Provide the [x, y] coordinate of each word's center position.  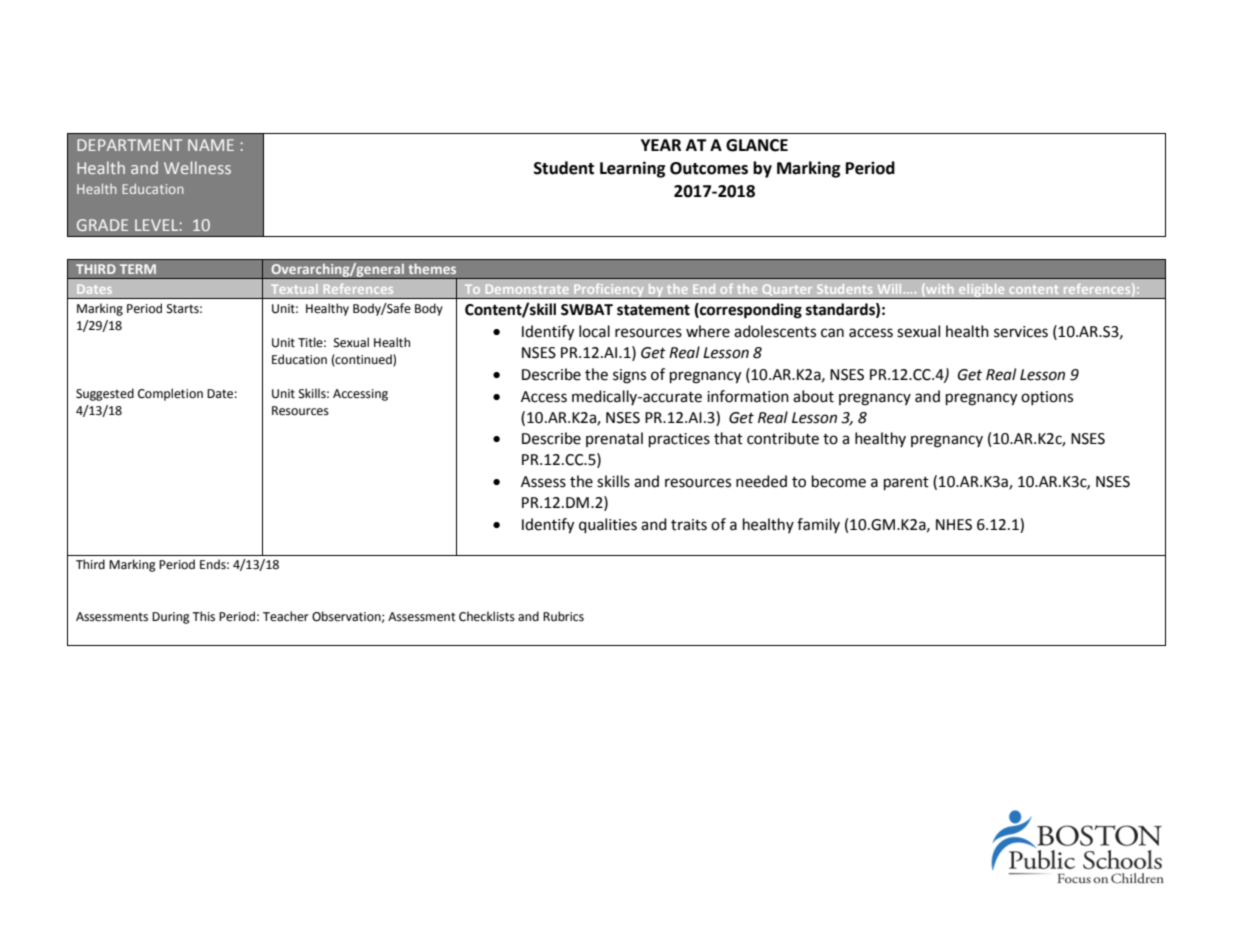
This [203, 616]
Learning [633, 169]
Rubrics [563, 616]
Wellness [197, 167]
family [818, 525]
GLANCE [757, 145]
